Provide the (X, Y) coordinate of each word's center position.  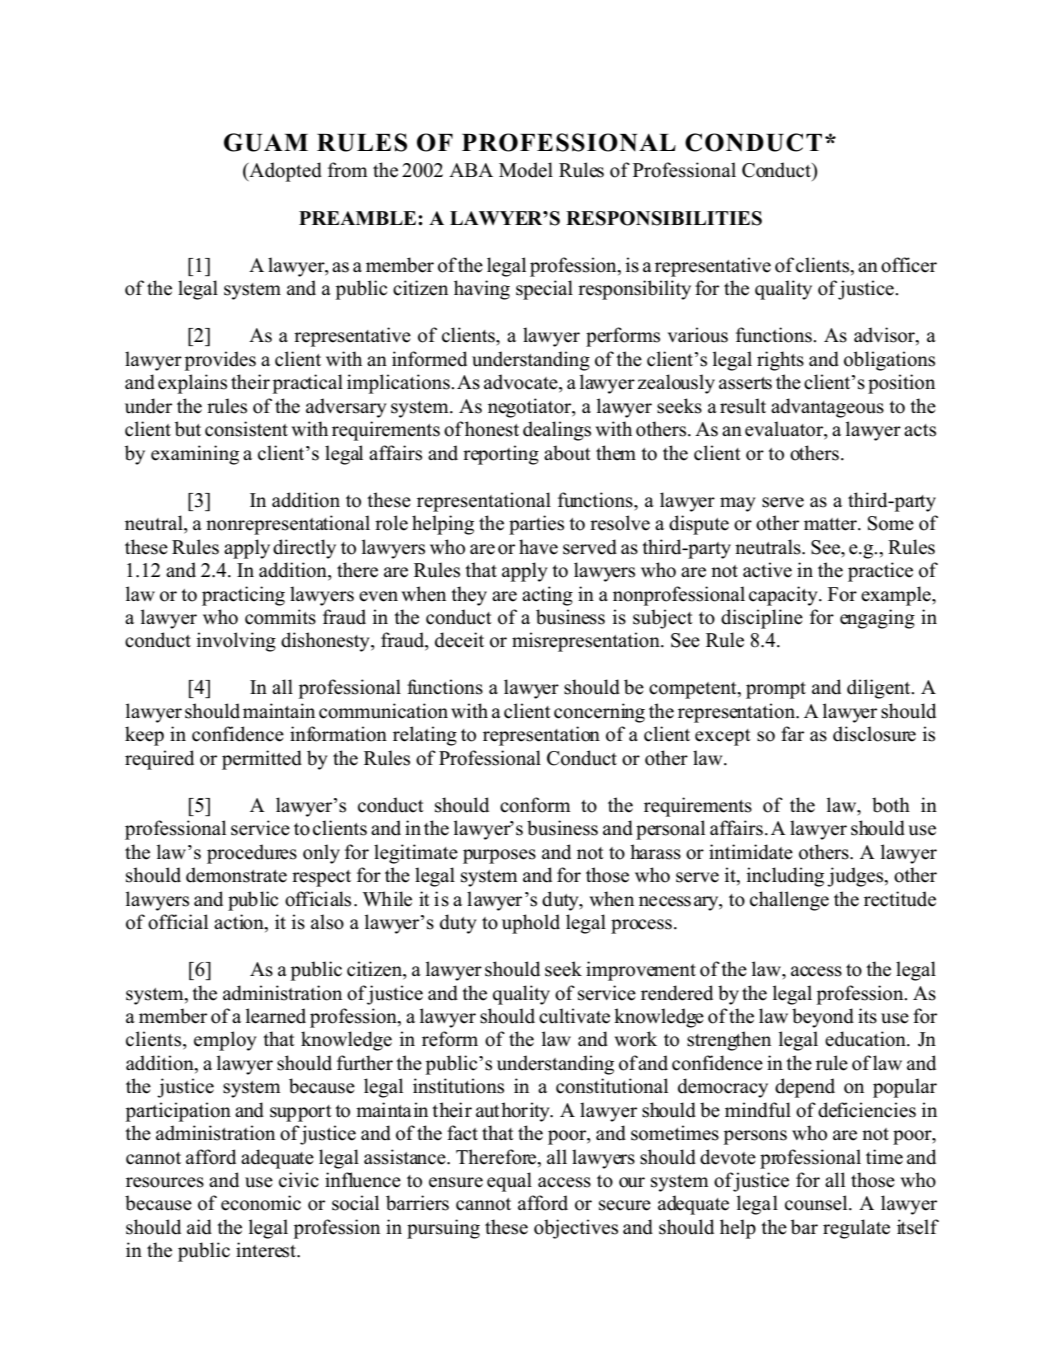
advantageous (827, 408)
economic (261, 1203)
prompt (776, 690)
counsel (817, 1203)
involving (236, 642)
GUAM (266, 142)
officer (909, 265)
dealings (557, 431)
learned (276, 1016)
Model (526, 170)
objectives (576, 1229)
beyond (823, 1018)
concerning (599, 713)
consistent (246, 429)
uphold (531, 924)
